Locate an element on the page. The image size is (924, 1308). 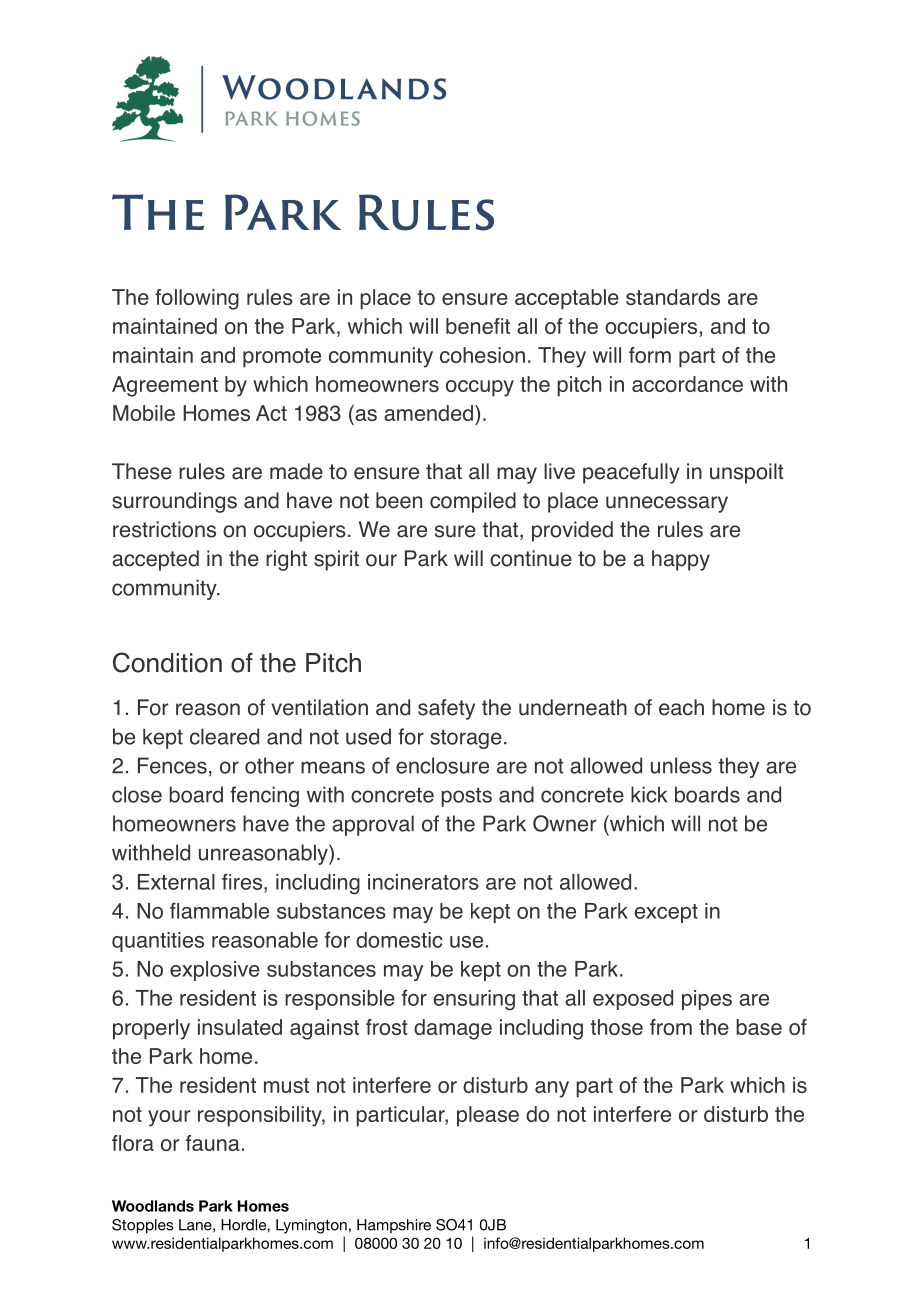
Woodlands is located at coordinates (153, 1206).
